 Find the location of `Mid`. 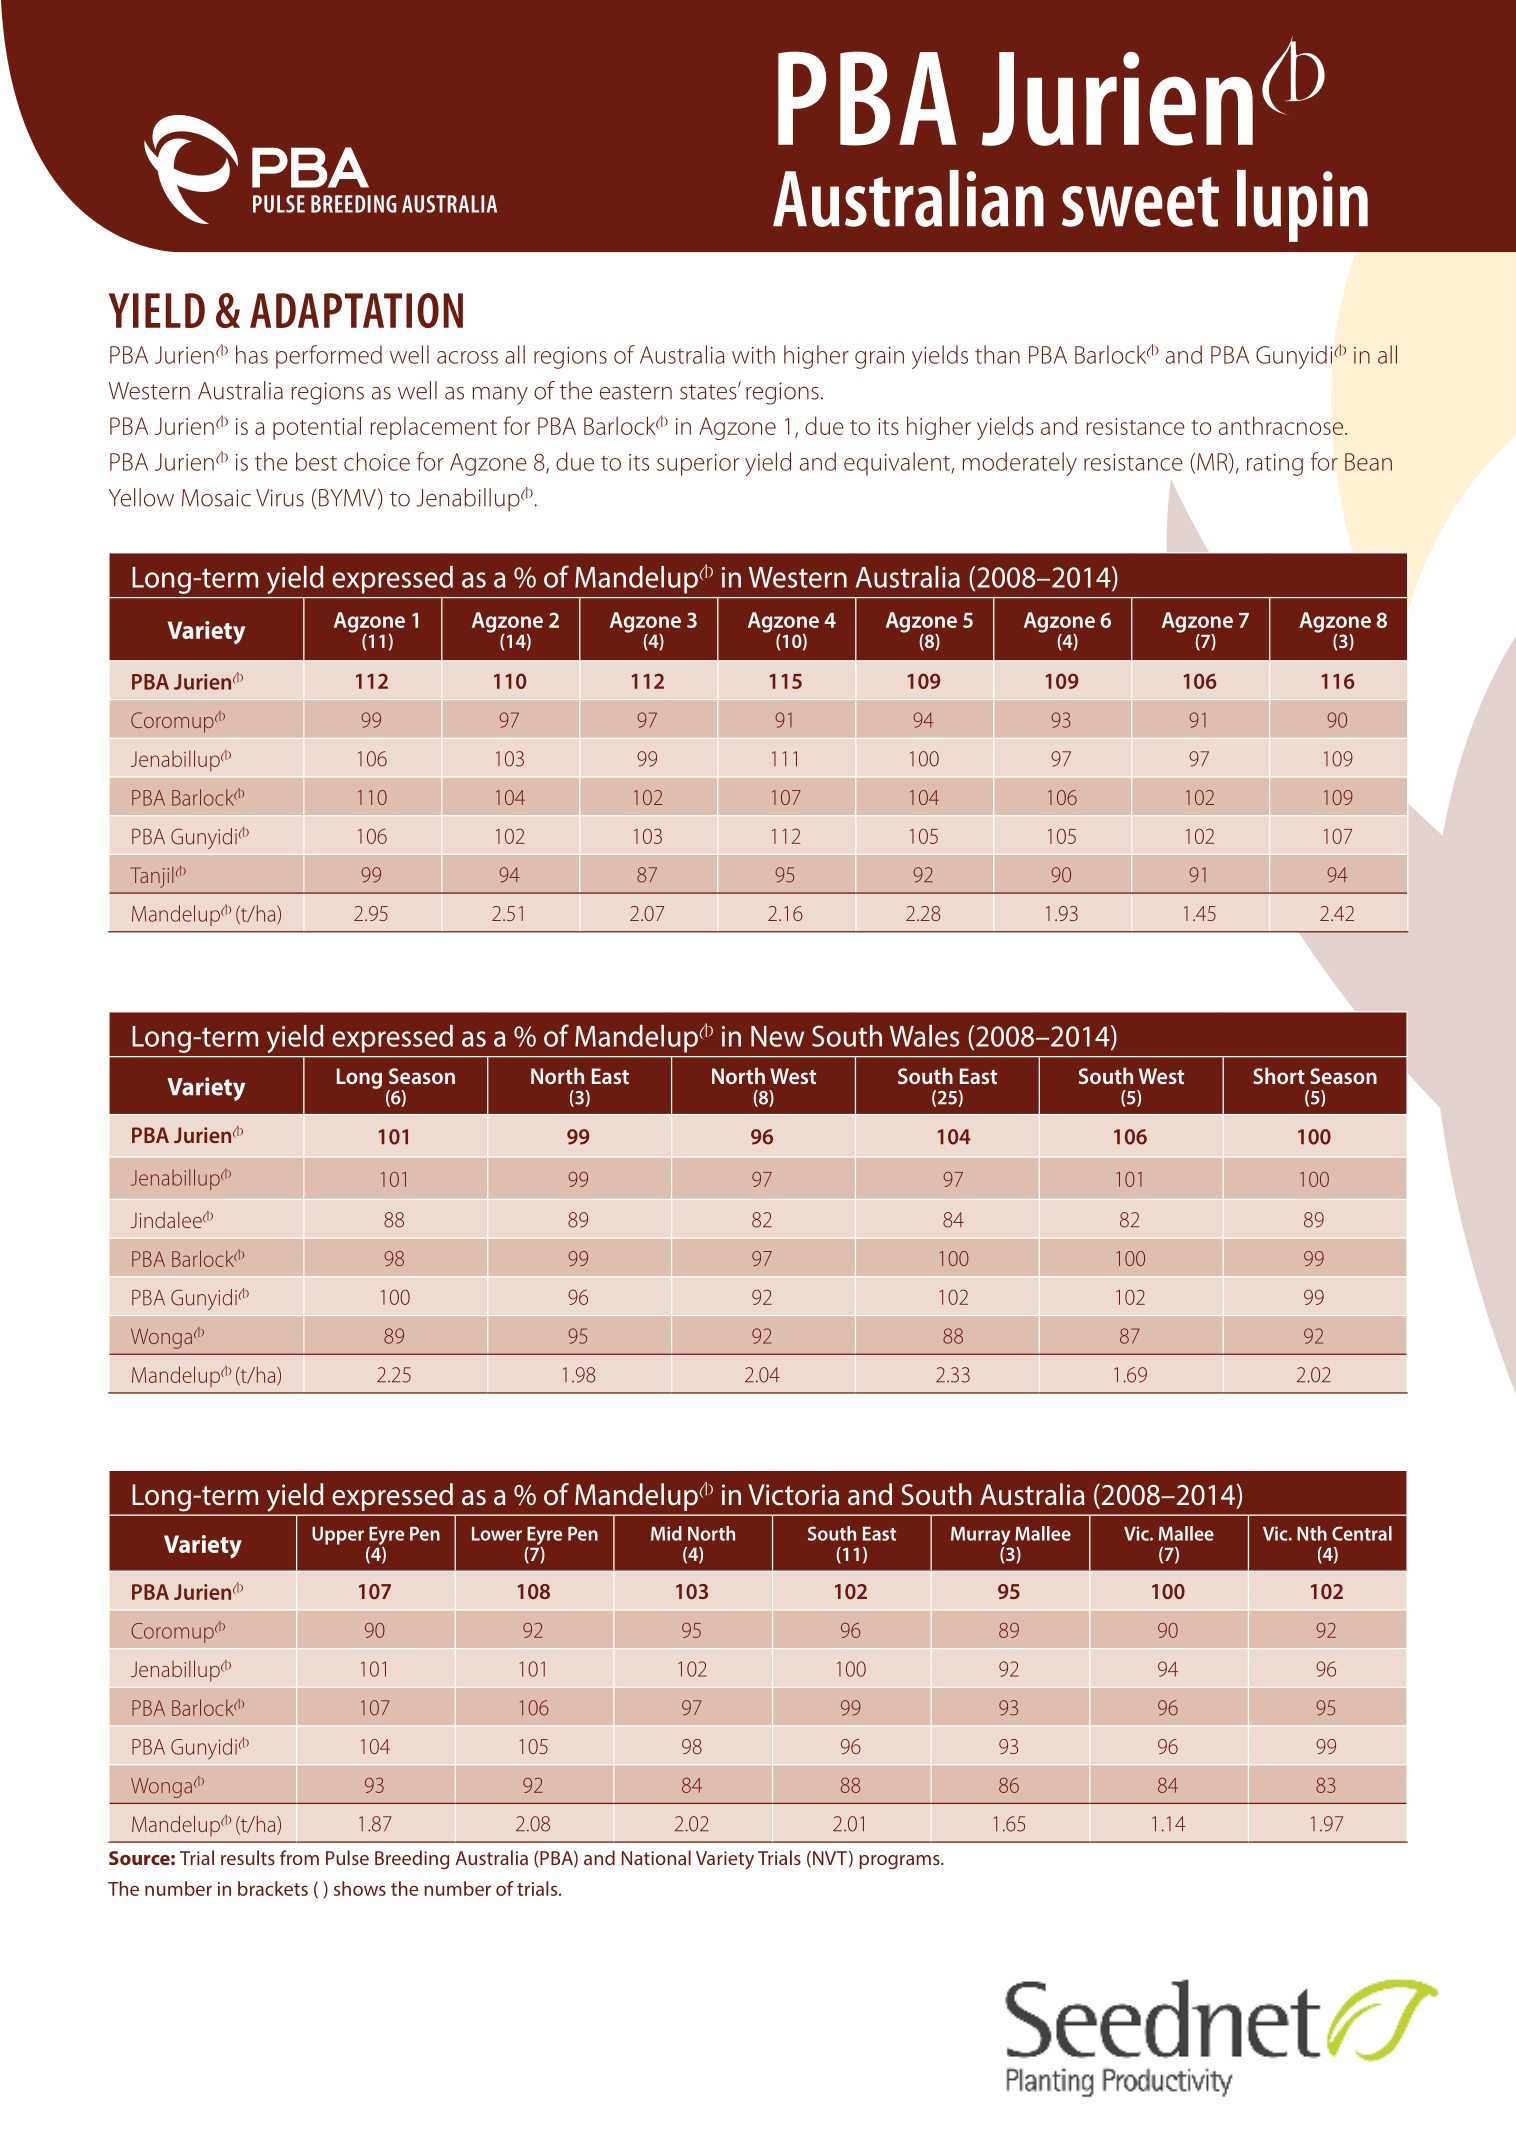

Mid is located at coordinates (666, 1533).
